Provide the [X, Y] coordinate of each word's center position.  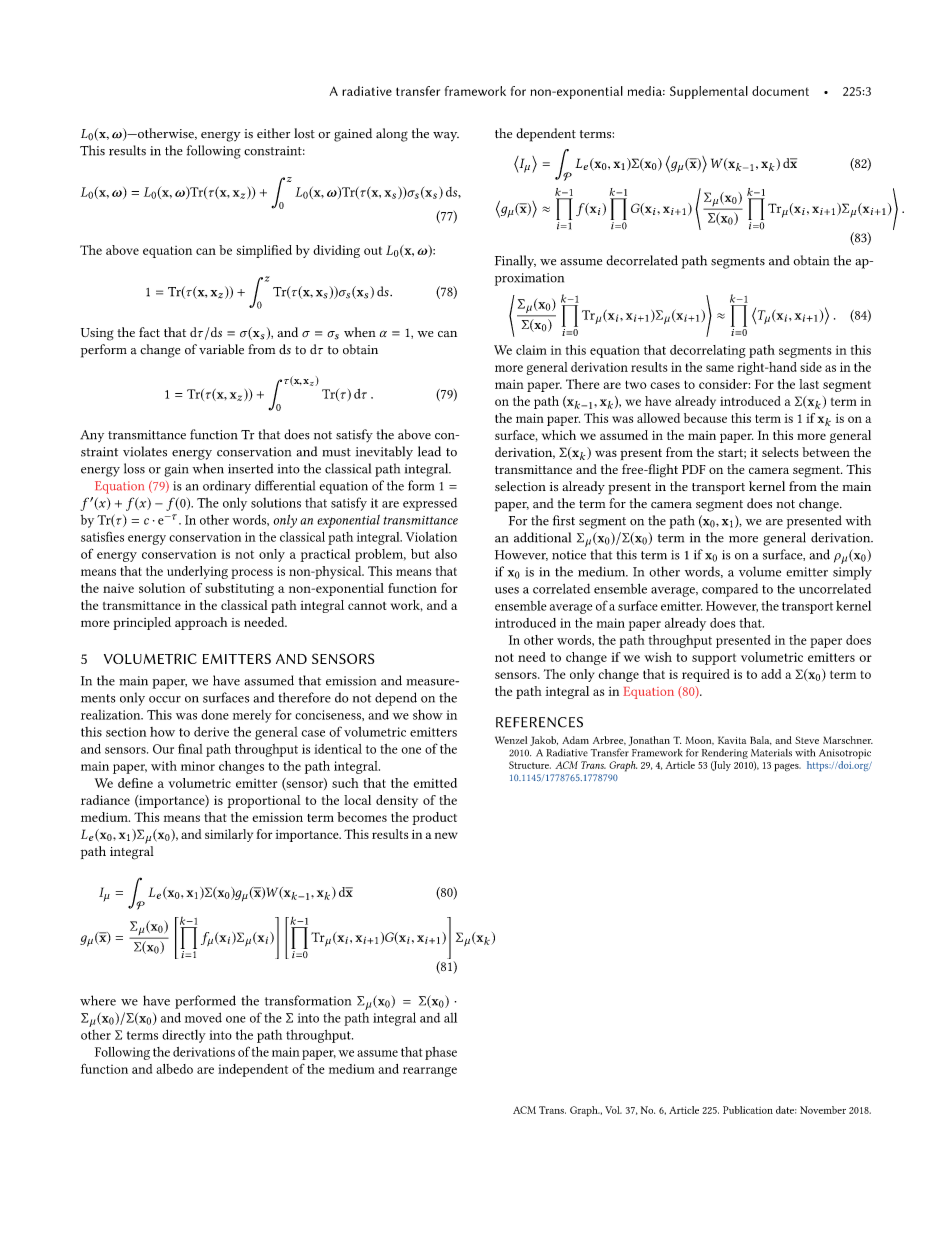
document [780, 91]
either [273, 133]
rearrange [430, 1072]
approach [201, 623]
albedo [174, 1069]
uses [507, 590]
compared [730, 590]
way [446, 137]
